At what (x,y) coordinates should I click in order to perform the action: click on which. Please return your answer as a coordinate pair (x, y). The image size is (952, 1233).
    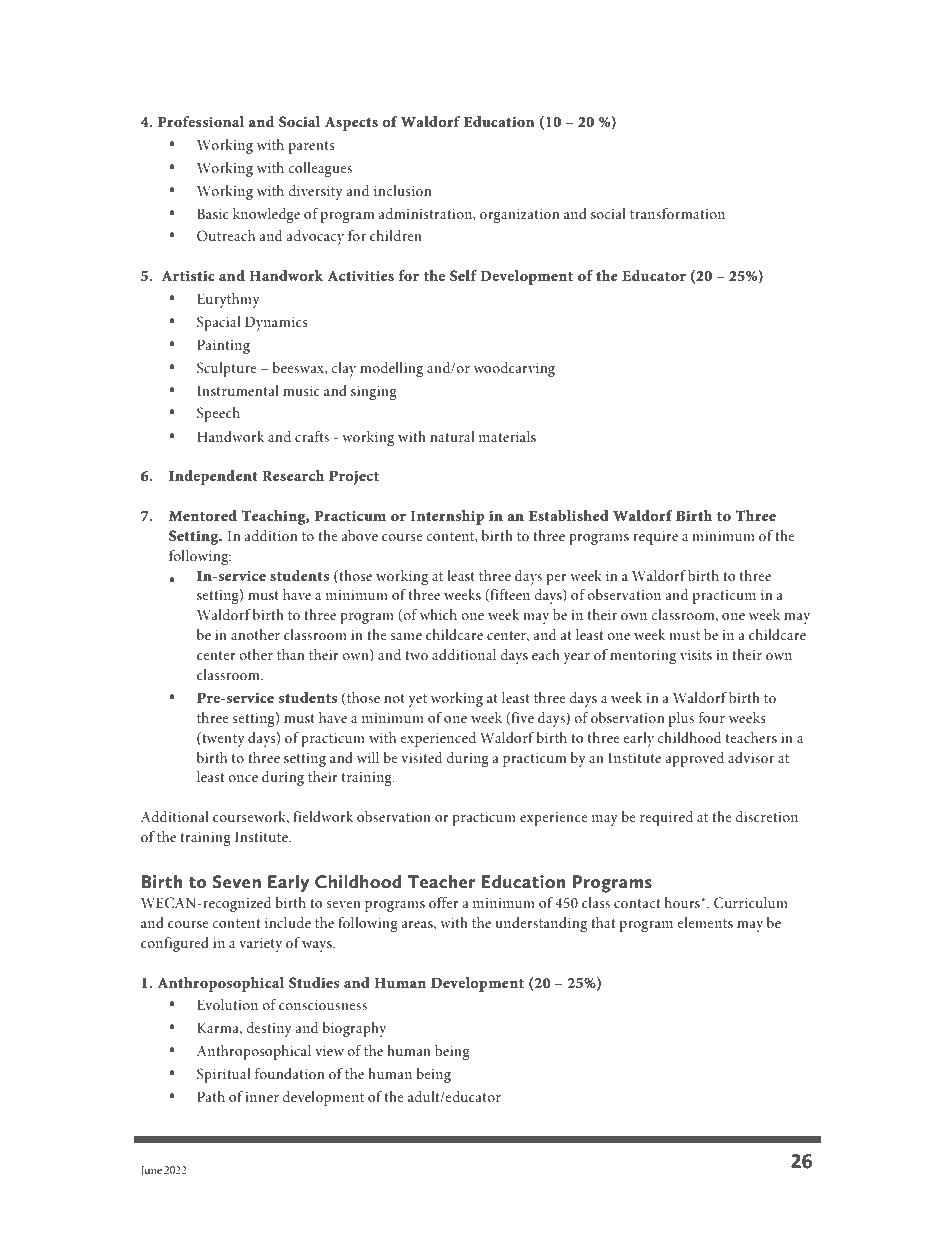
    Looking at the image, I should click on (438, 614).
